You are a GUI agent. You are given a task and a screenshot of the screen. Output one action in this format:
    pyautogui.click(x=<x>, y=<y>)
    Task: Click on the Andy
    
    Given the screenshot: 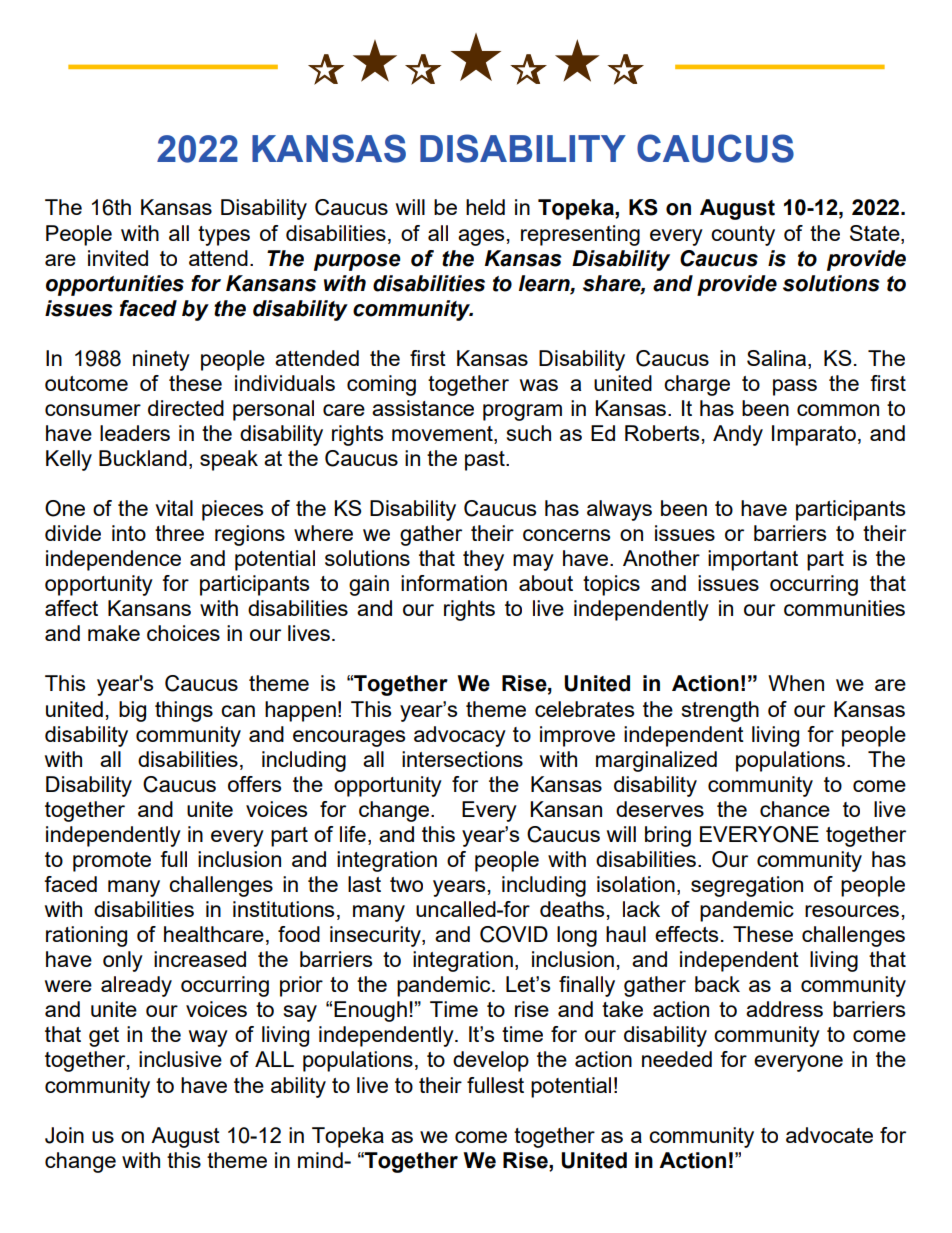 What is the action you would take?
    pyautogui.click(x=738, y=435)
